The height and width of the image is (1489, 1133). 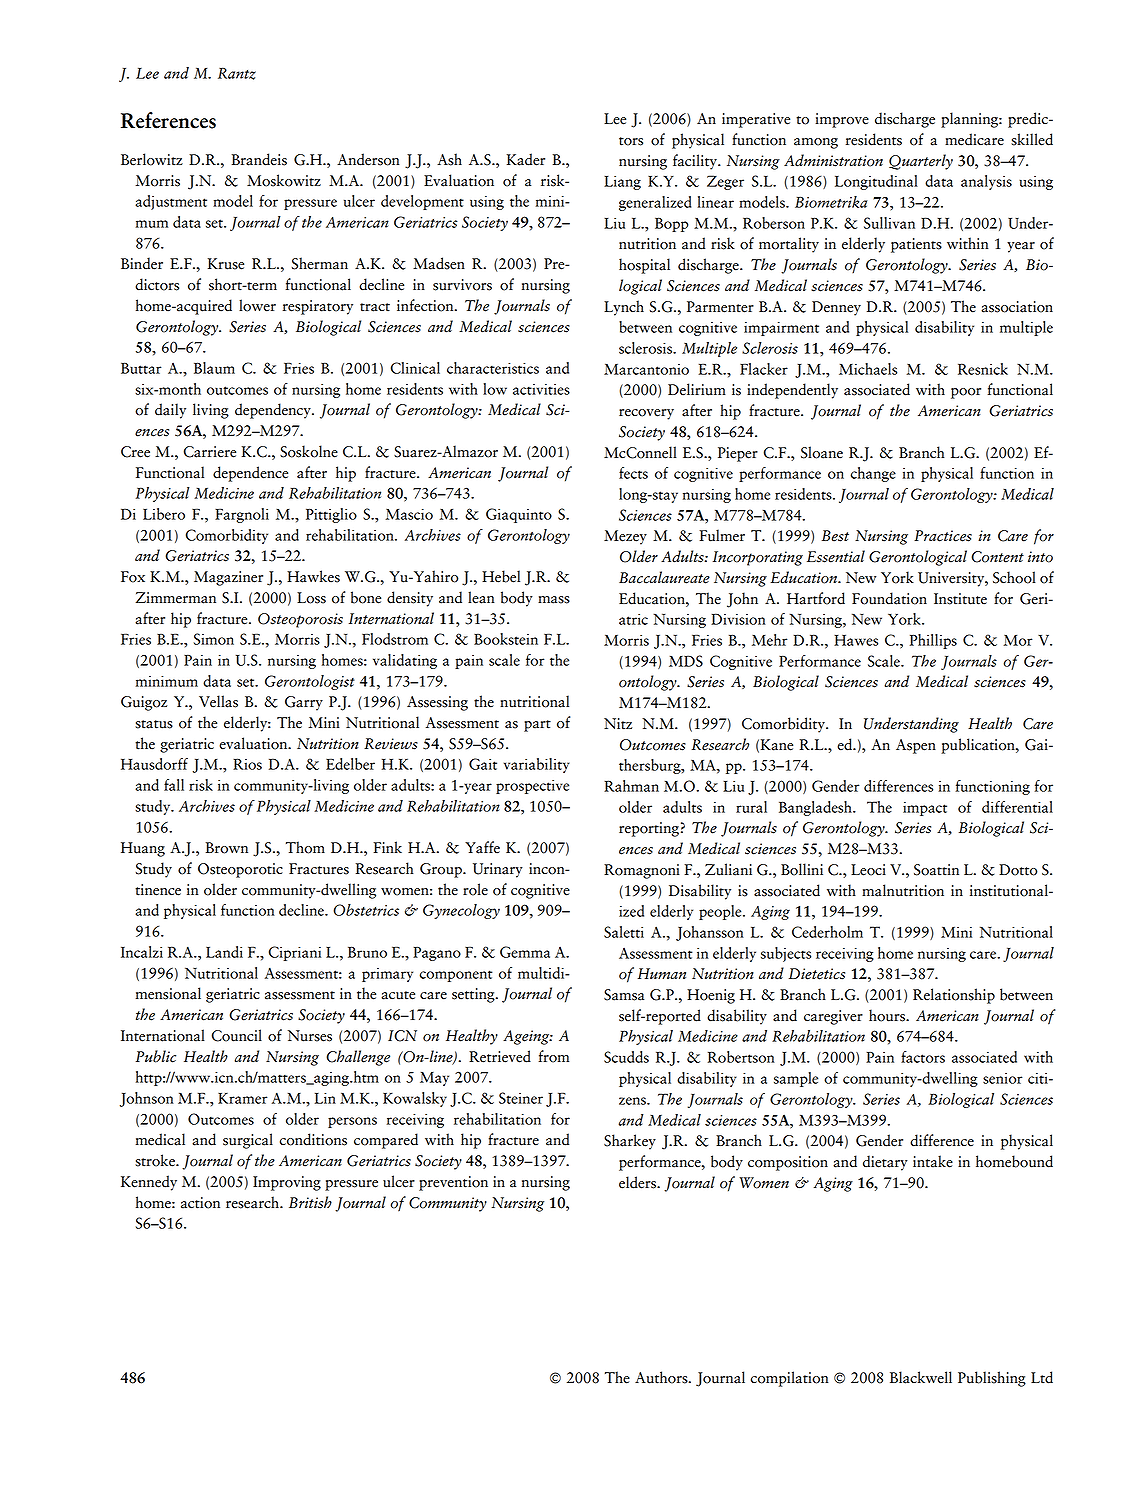 What do you see at coordinates (921, 162) in the image?
I see `Quarterly` at bounding box center [921, 162].
